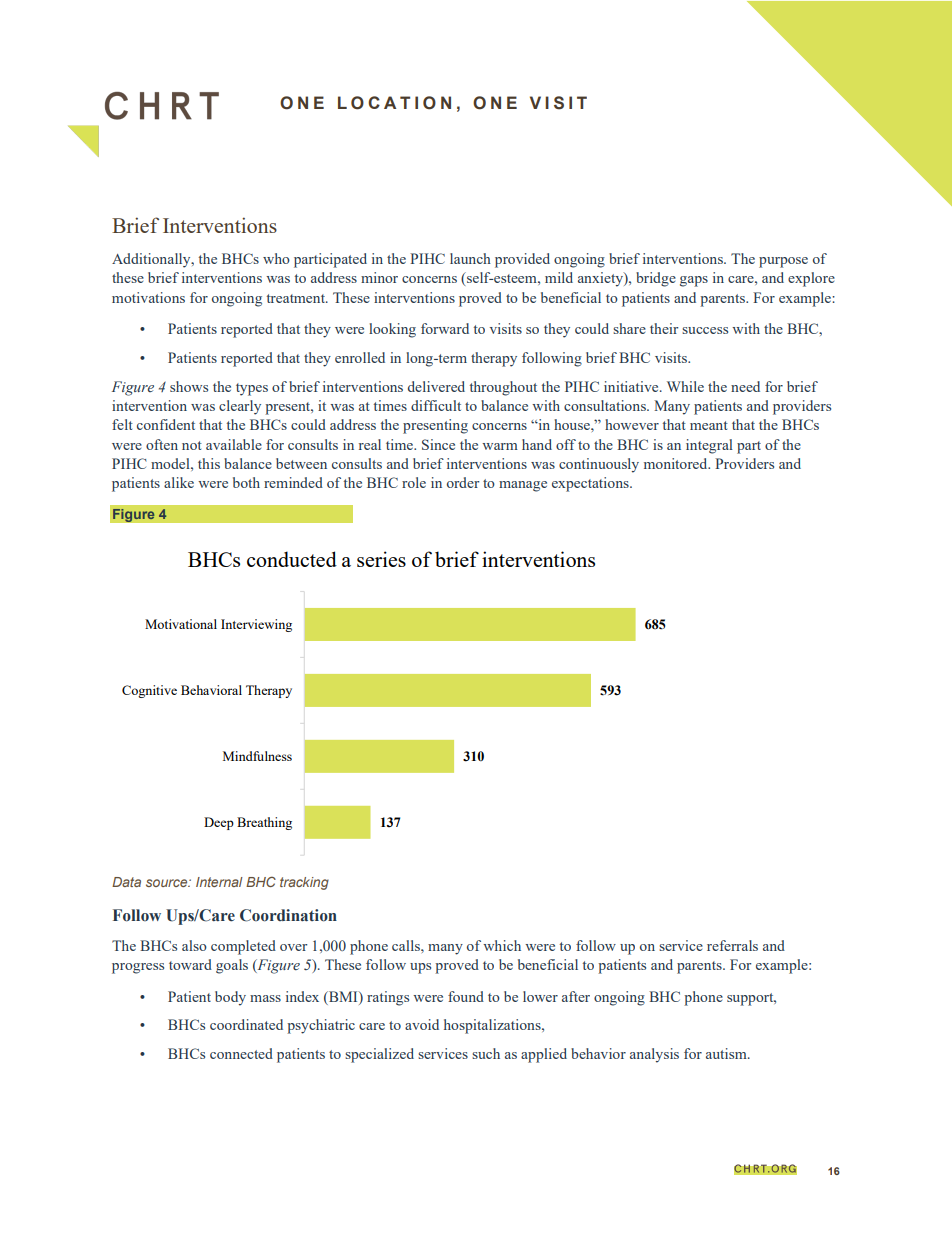 This screenshot has width=952, height=1233. I want to click on success, so click(705, 330).
